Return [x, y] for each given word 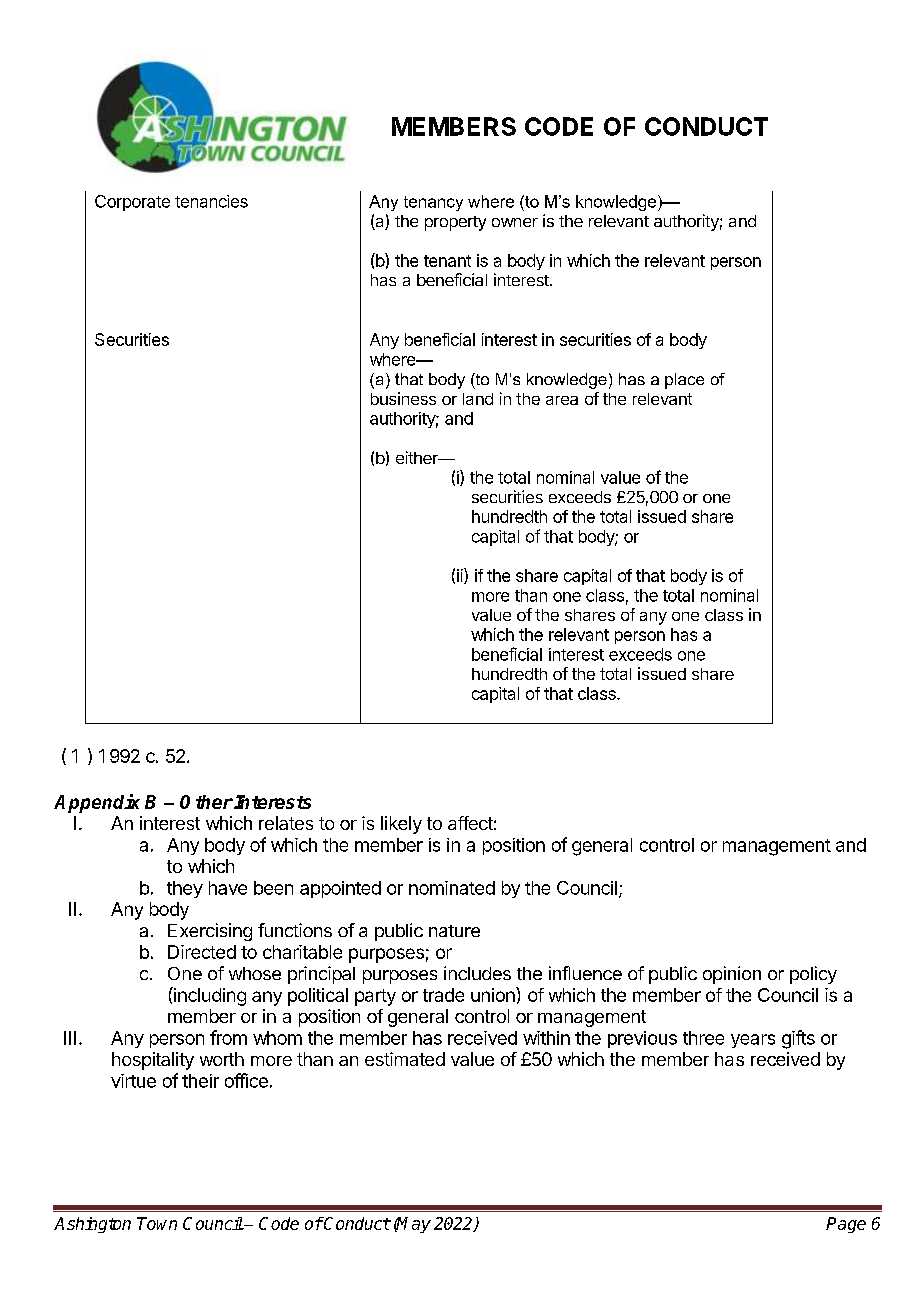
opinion [732, 975]
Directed [202, 952]
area [562, 400]
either [418, 457]
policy [813, 975]
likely [401, 825]
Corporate [132, 203]
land [478, 399]
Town [157, 1223]
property [455, 223]
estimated [405, 1059]
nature [454, 931]
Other [206, 802]
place [684, 381]
